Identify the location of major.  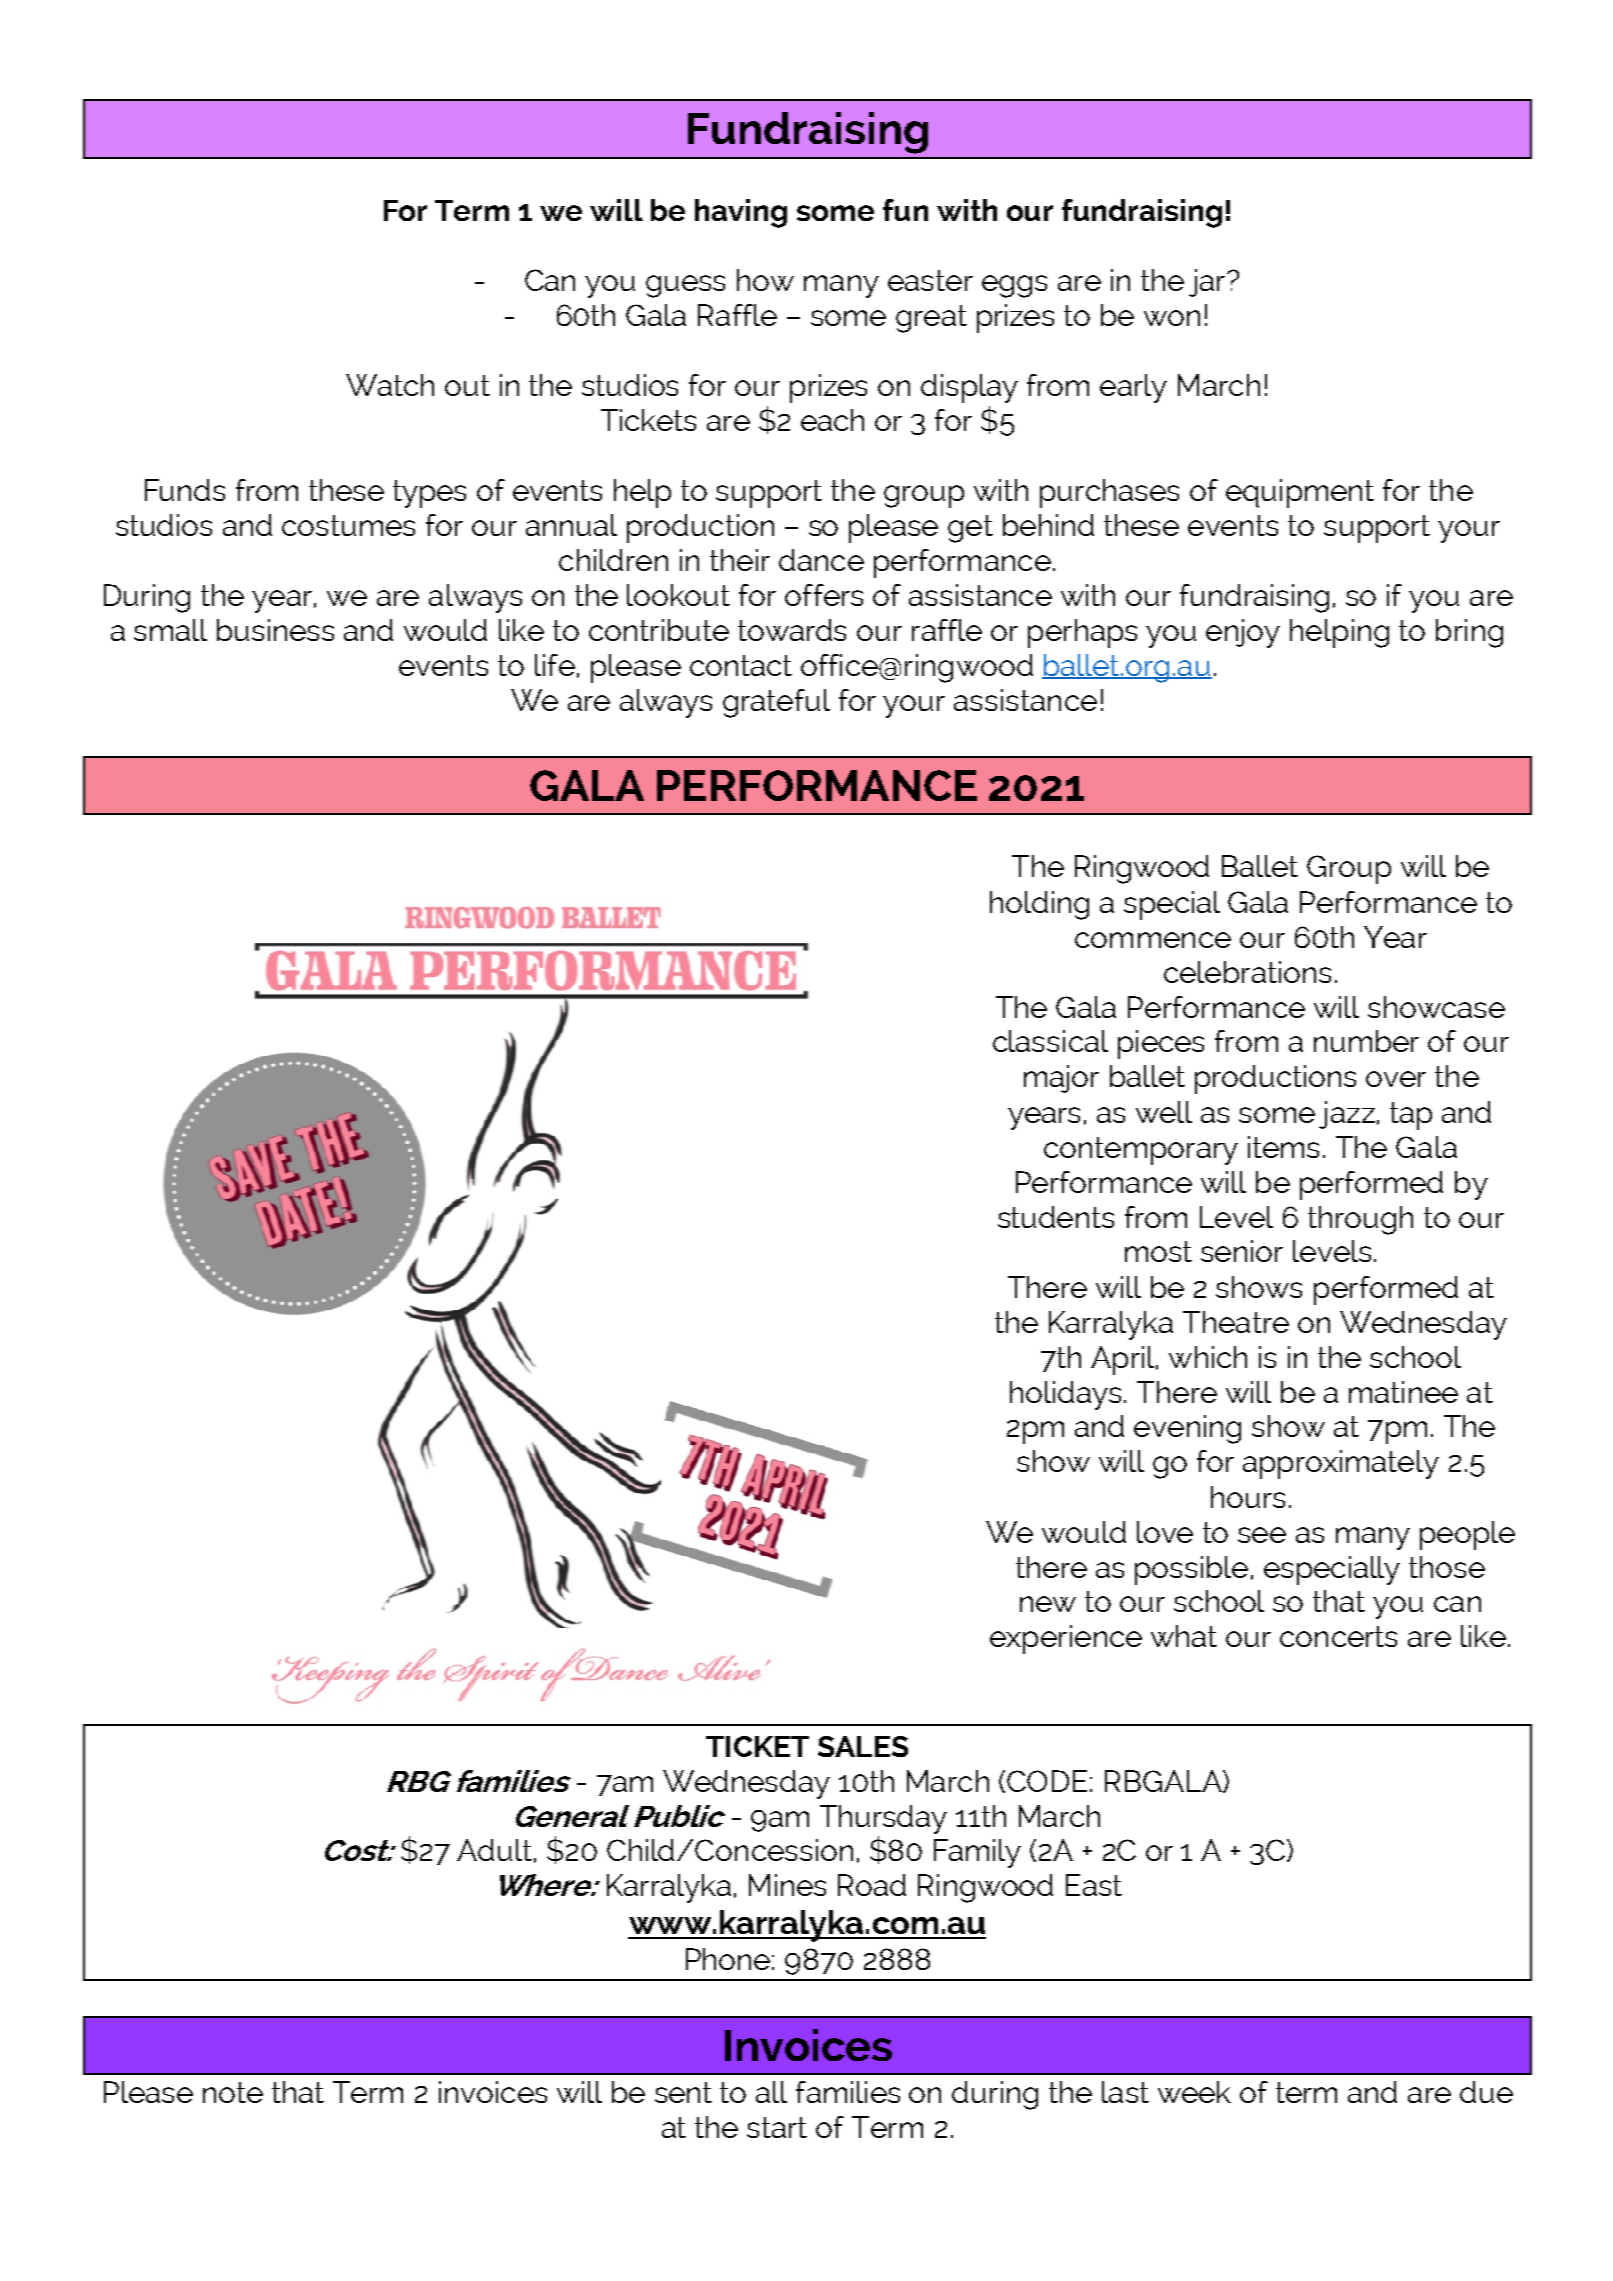
(1061, 1079).
